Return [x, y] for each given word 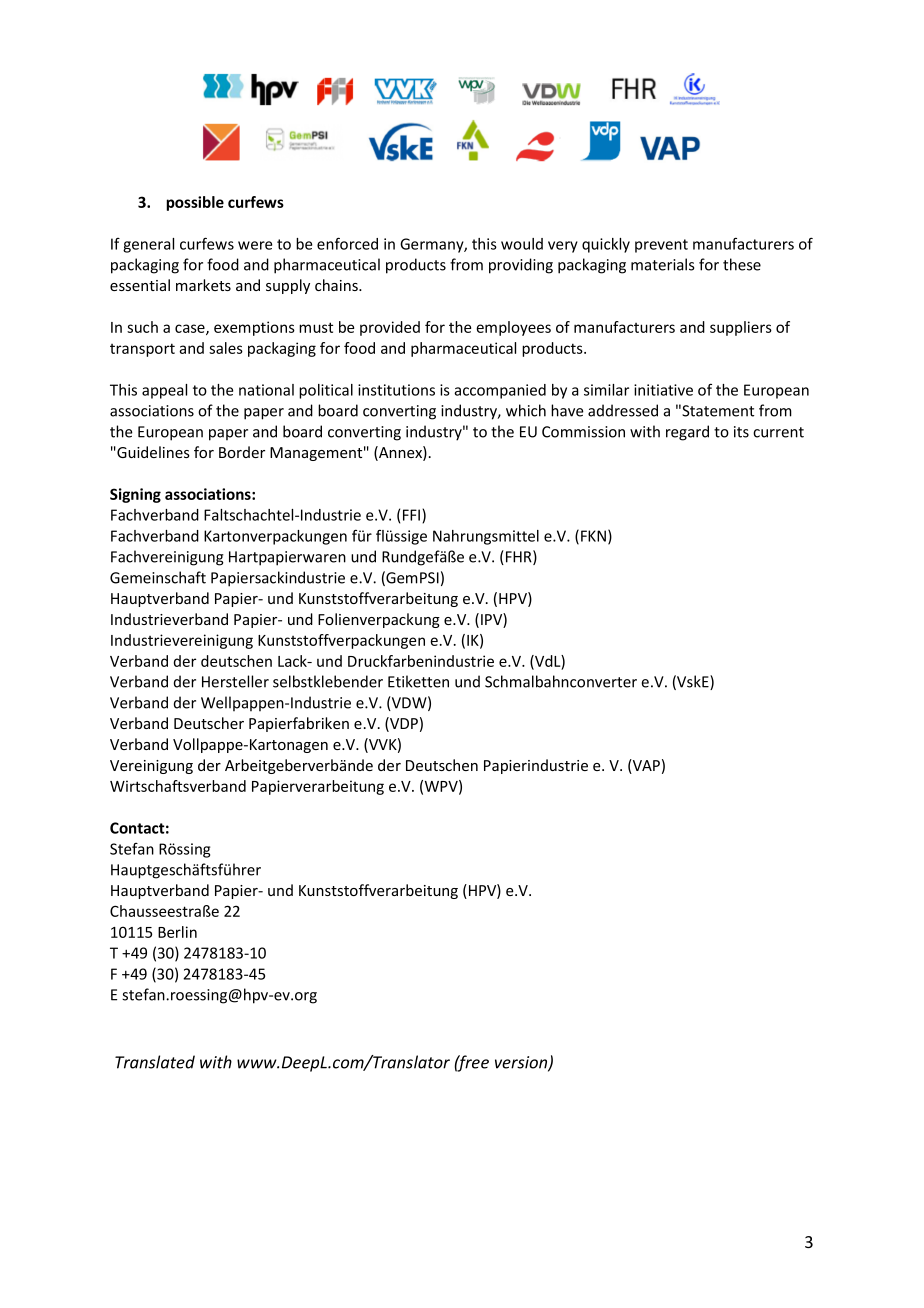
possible [195, 203]
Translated [155, 1062]
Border [242, 452]
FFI [413, 516]
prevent [661, 246]
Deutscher [209, 723]
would [522, 244]
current [778, 432]
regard [687, 433]
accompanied [500, 391]
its [741, 432]
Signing [135, 495]
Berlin [177, 932]
